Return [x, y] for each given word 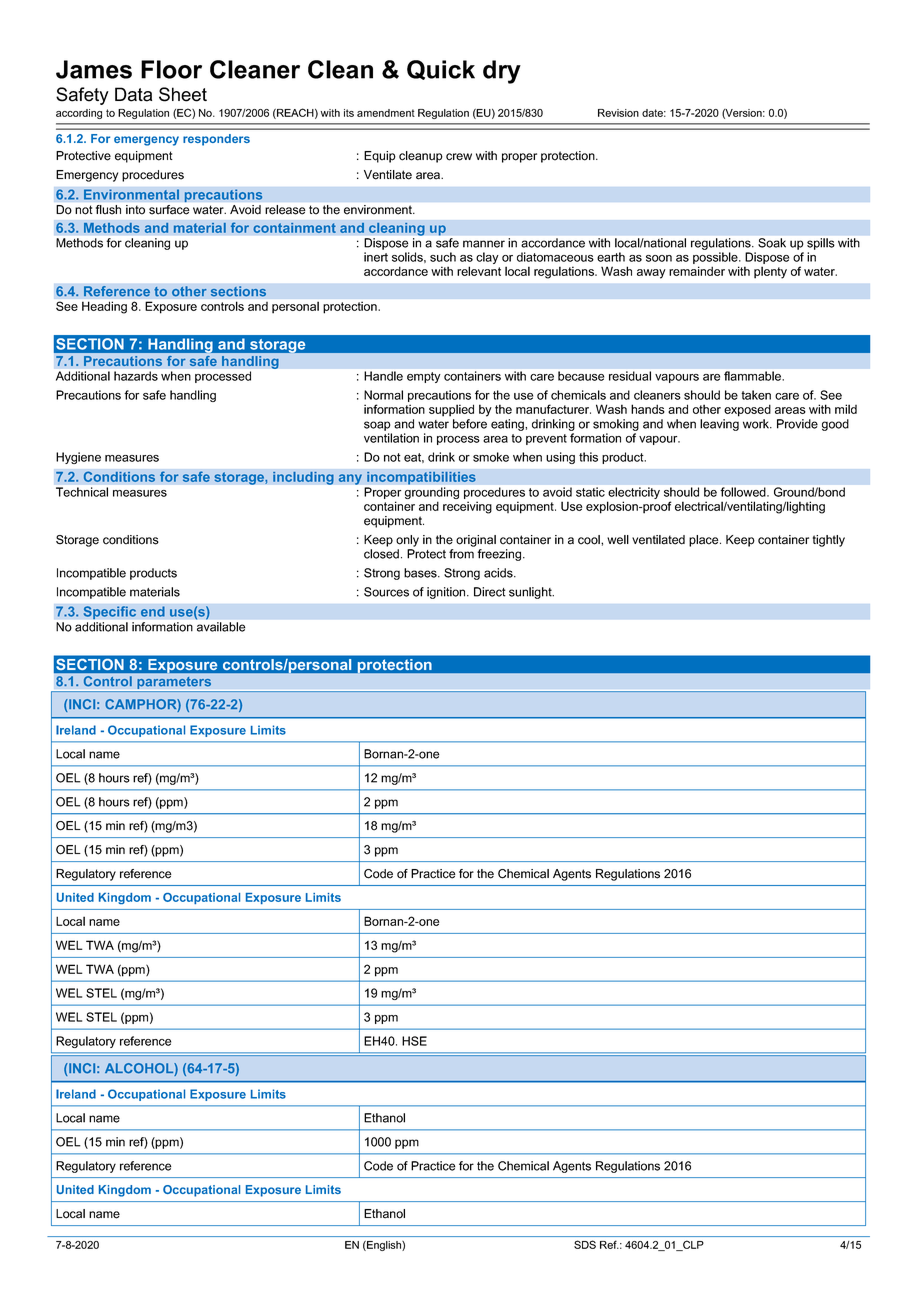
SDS [585, 1244]
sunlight [531, 593]
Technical [82, 492]
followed [744, 492]
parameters [174, 684]
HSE [414, 1041]
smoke [491, 457]
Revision [618, 113]
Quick [441, 70]
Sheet [183, 94]
